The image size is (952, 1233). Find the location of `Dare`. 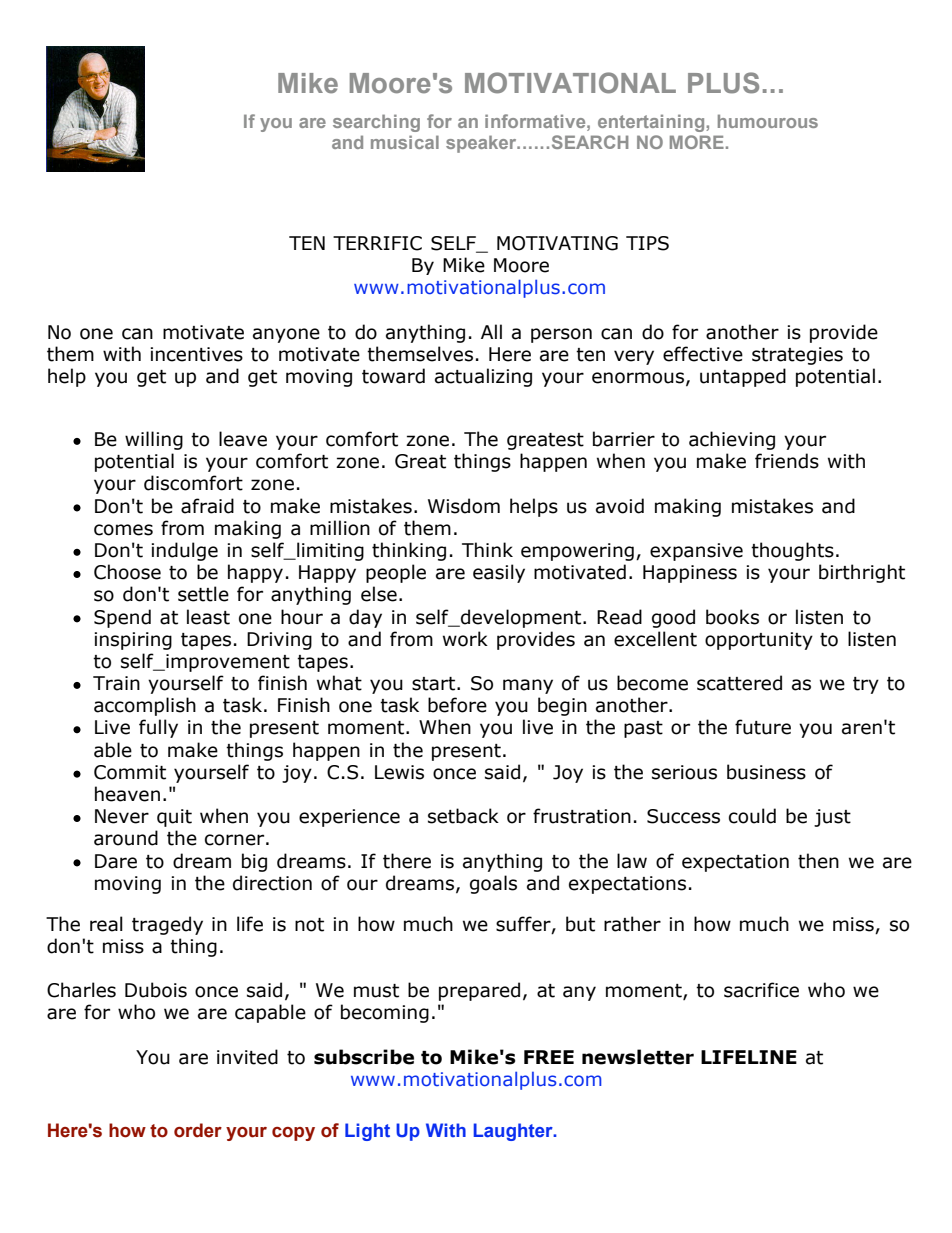

Dare is located at coordinates (116, 861).
